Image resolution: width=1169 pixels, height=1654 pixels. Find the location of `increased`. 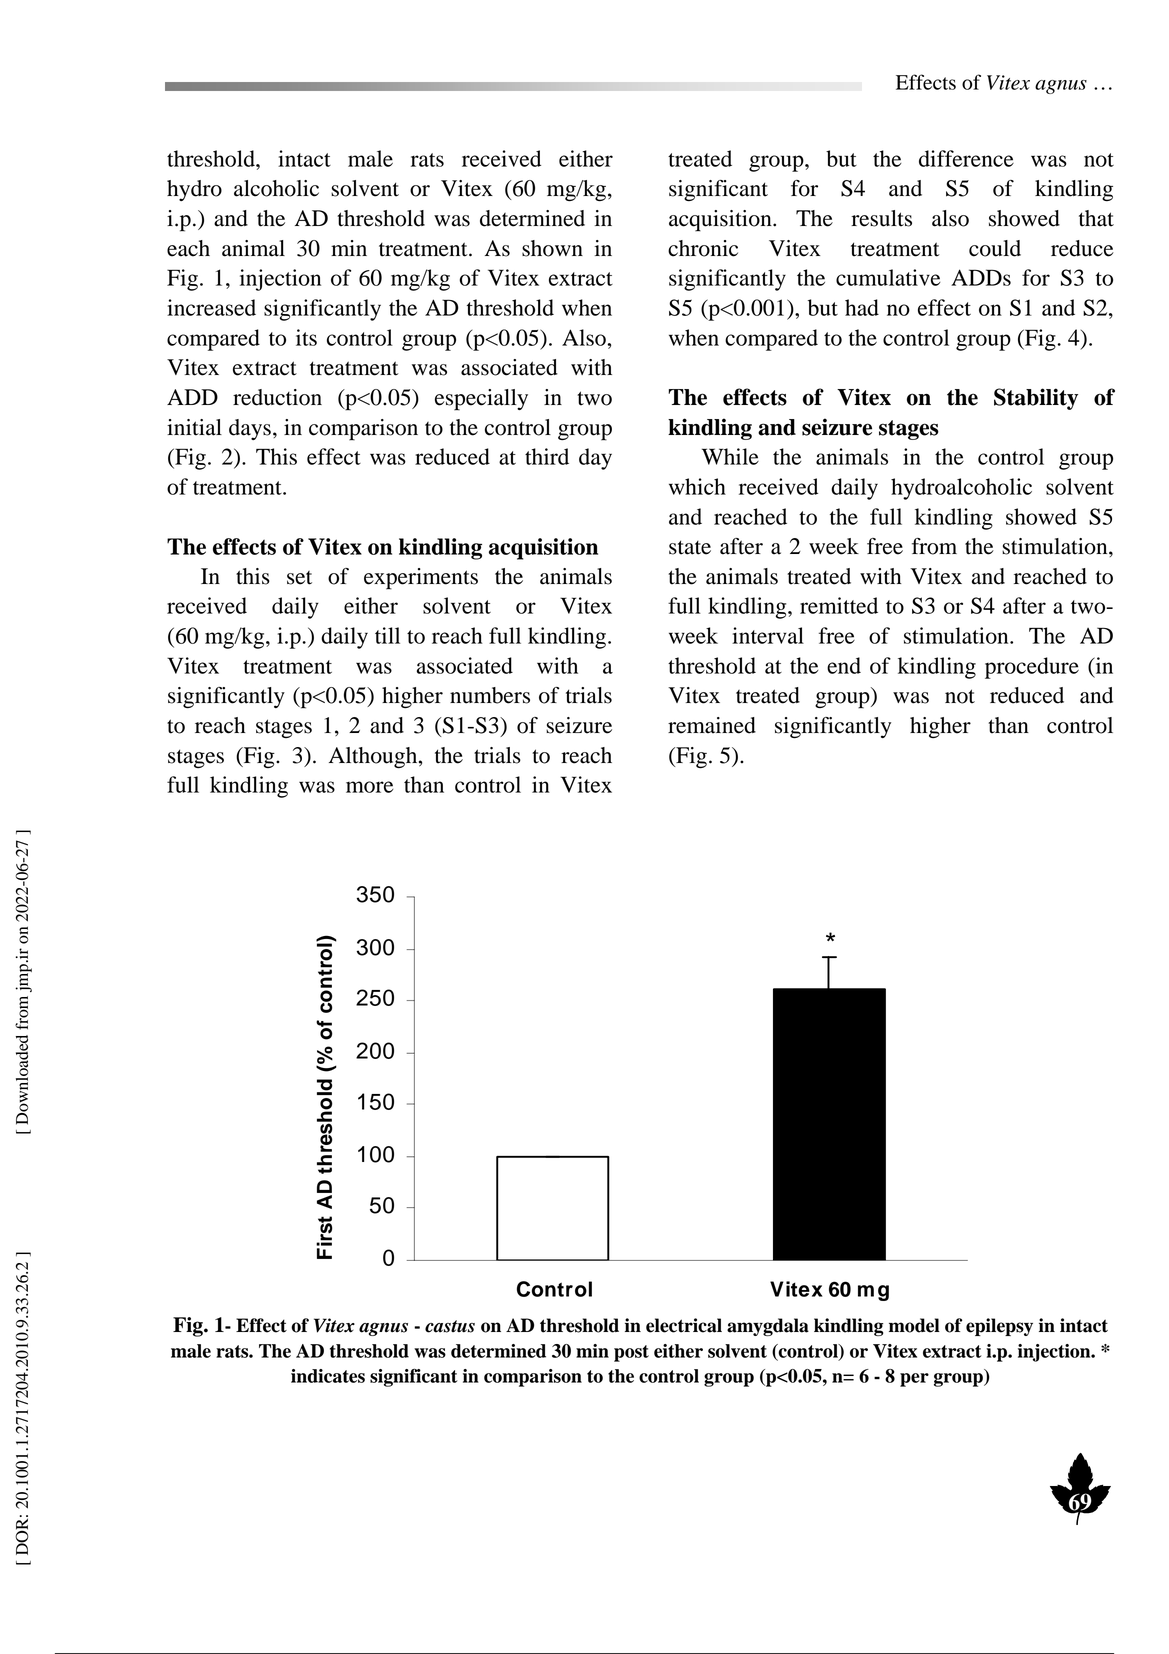

increased is located at coordinates (211, 307).
